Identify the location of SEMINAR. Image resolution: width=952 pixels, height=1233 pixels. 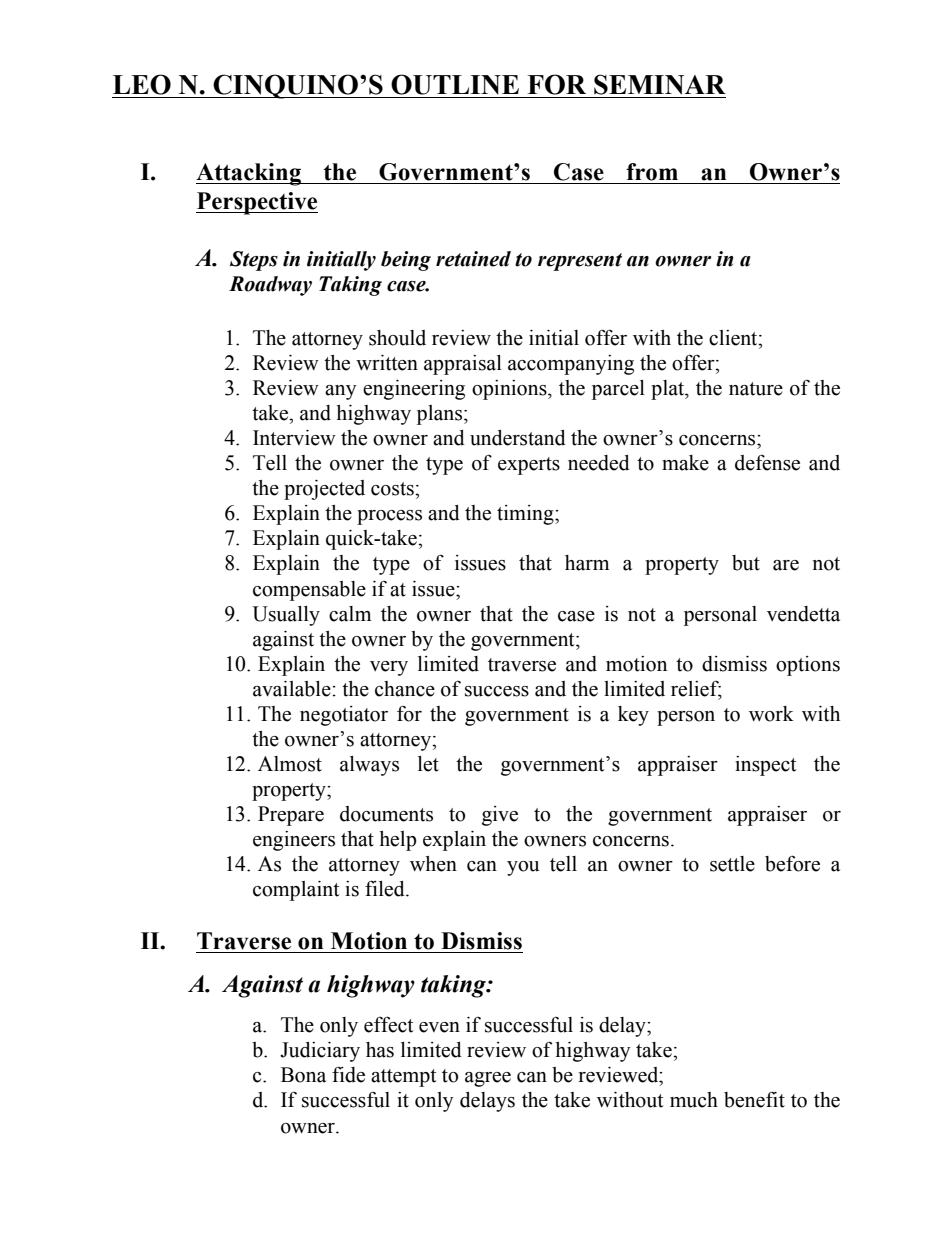
(660, 84).
